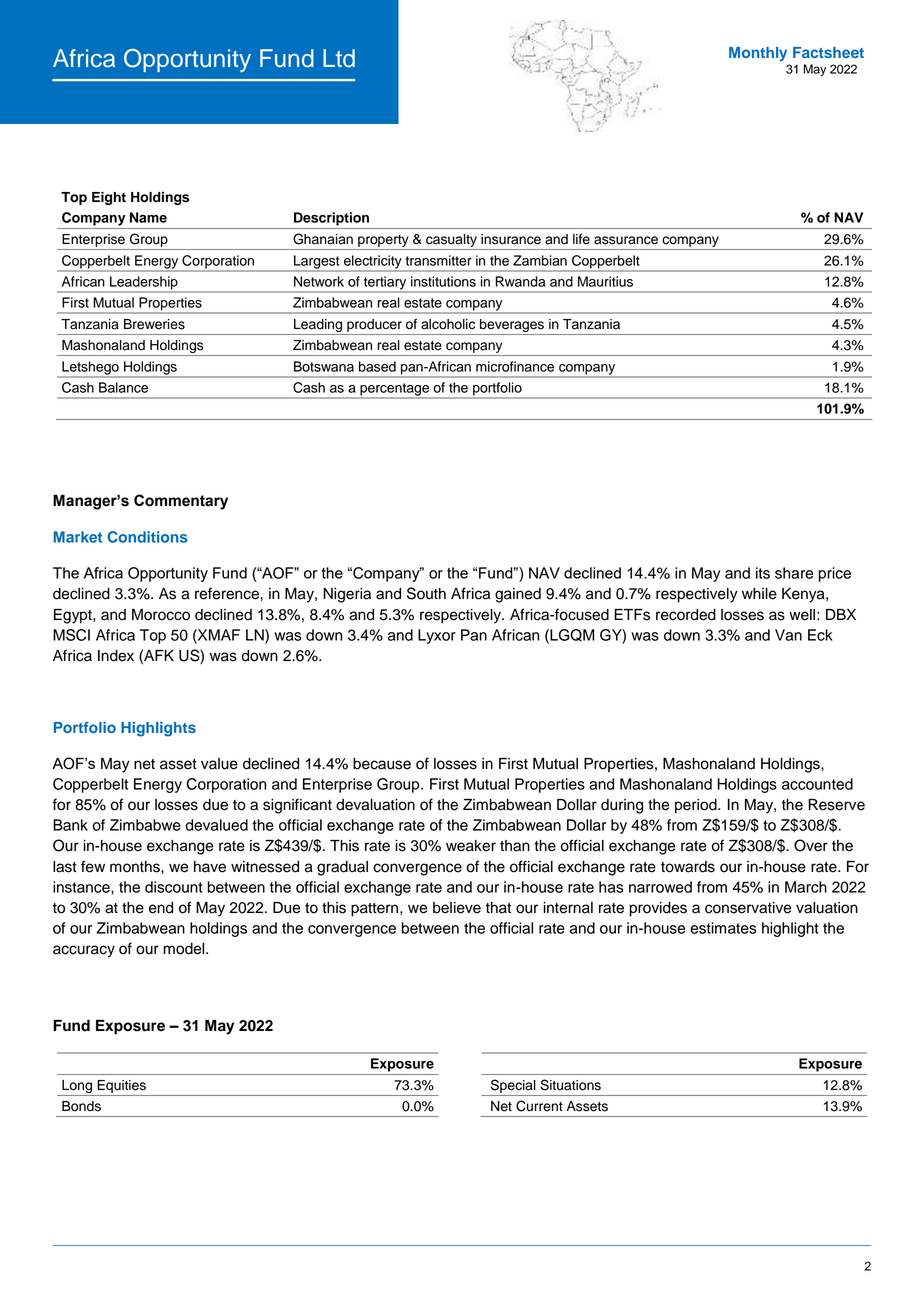  What do you see at coordinates (758, 54) in the screenshot?
I see `Monthly` at bounding box center [758, 54].
